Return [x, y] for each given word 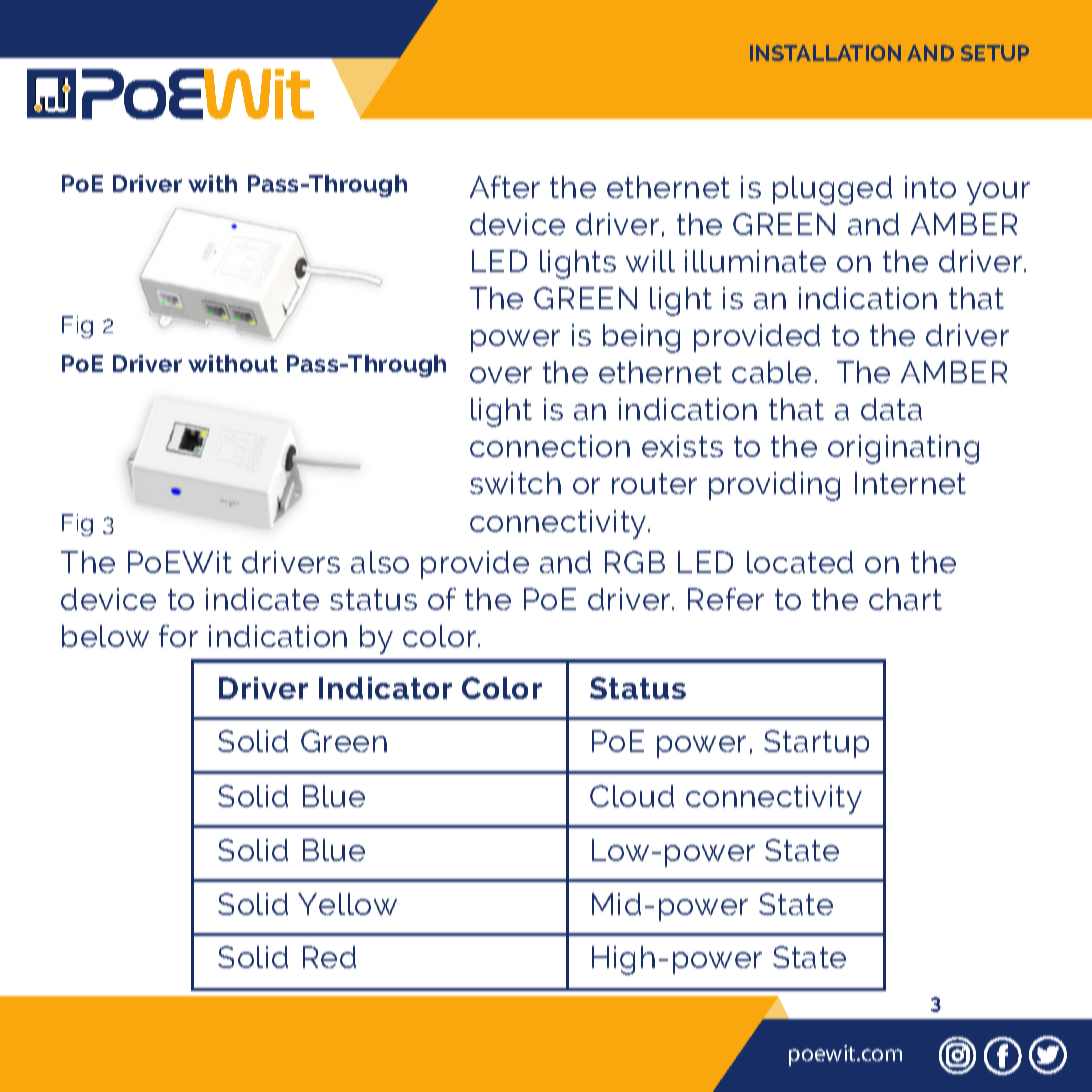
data [891, 409]
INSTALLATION [825, 53]
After [505, 187]
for [178, 636]
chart [905, 599]
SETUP [995, 53]
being [641, 338]
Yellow [347, 904]
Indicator [385, 688]
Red [329, 957]
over [501, 375]
